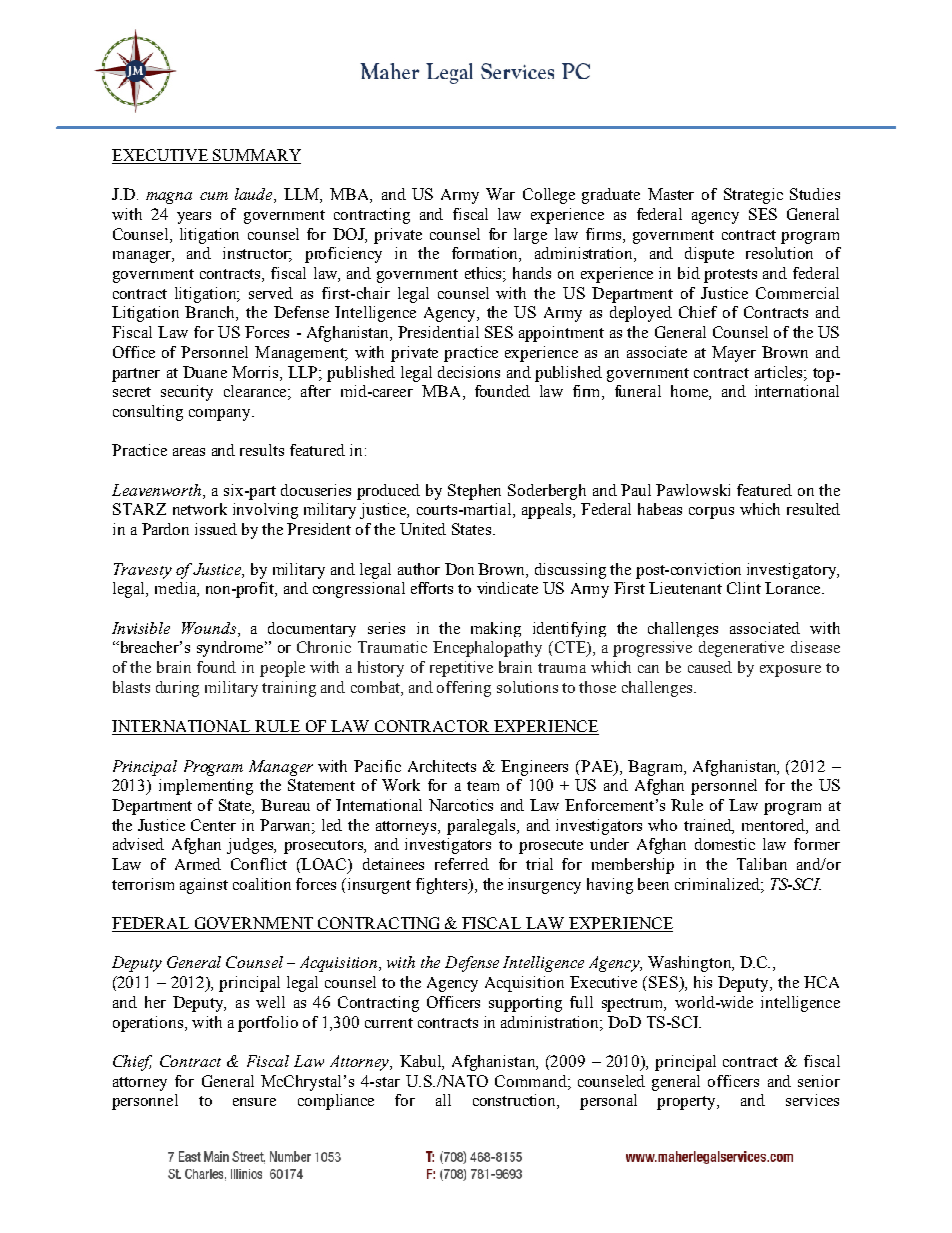 The image size is (952, 1233). Describe the element at coordinates (753, 196) in the document. I see `Strategic` at that location.
